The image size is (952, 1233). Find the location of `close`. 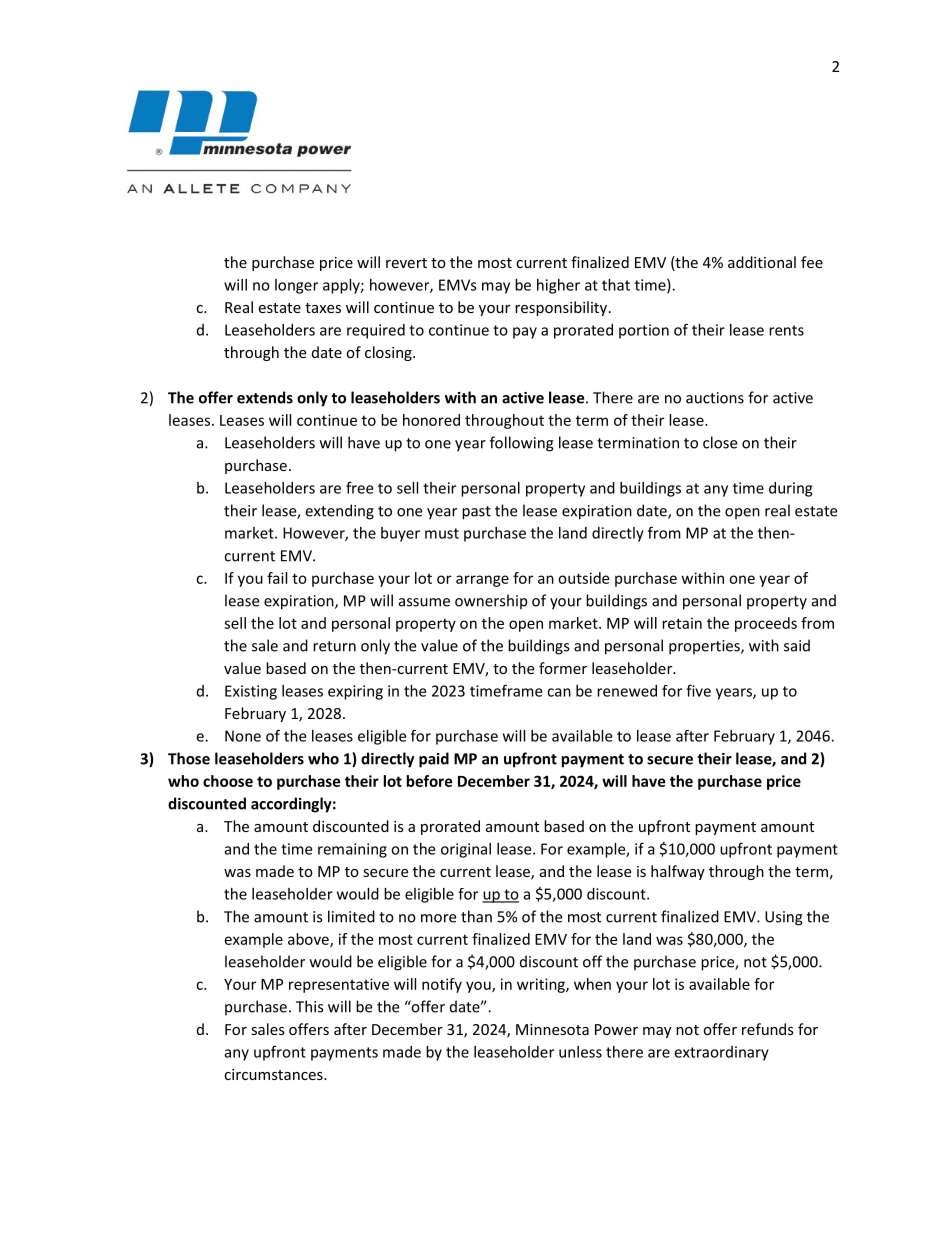

close is located at coordinates (720, 442).
